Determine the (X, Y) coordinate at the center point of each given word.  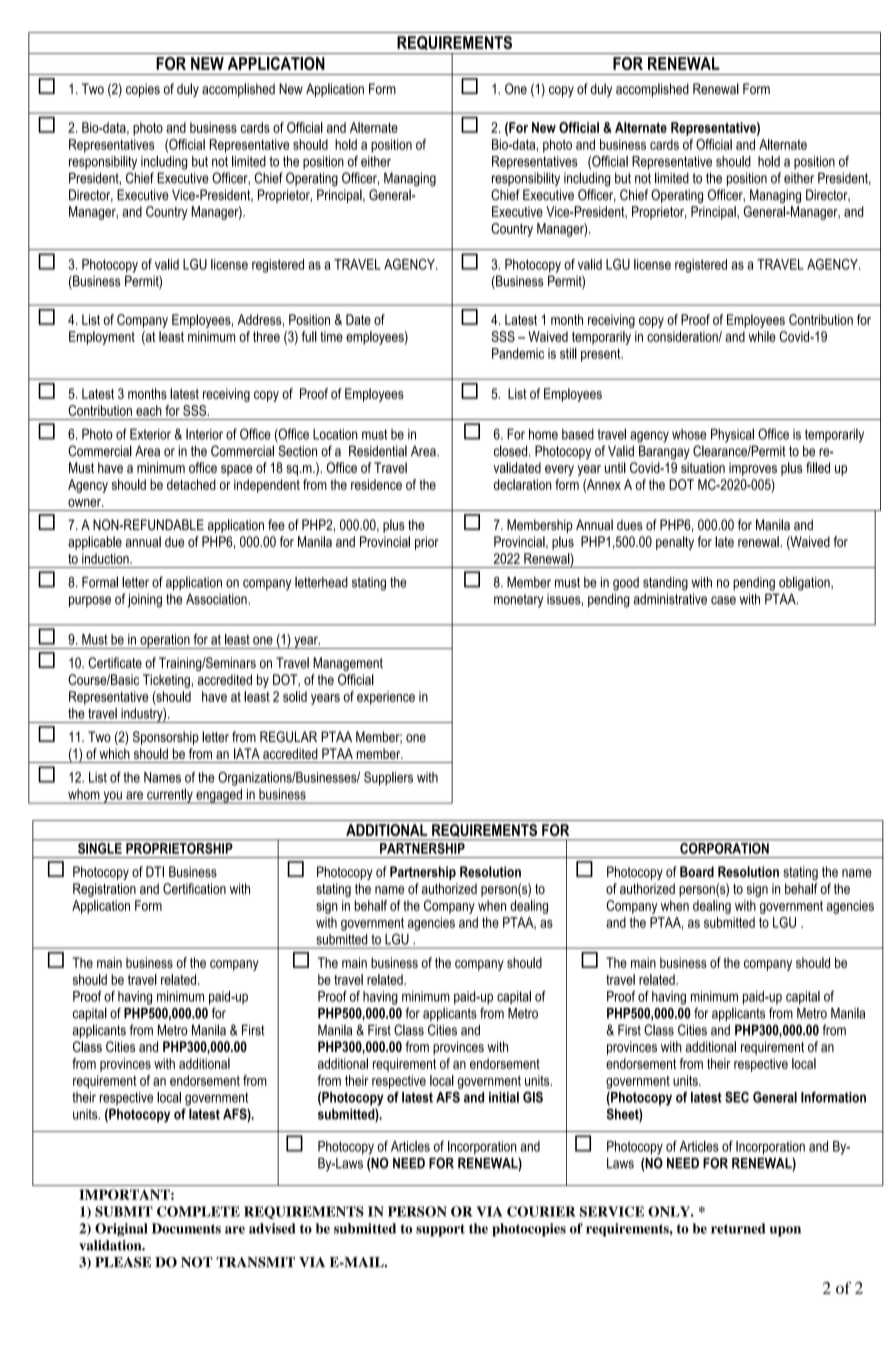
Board (697, 871)
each (149, 410)
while (762, 336)
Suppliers (388, 779)
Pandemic (518, 353)
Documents (186, 1228)
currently (170, 796)
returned (738, 1228)
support (440, 1230)
